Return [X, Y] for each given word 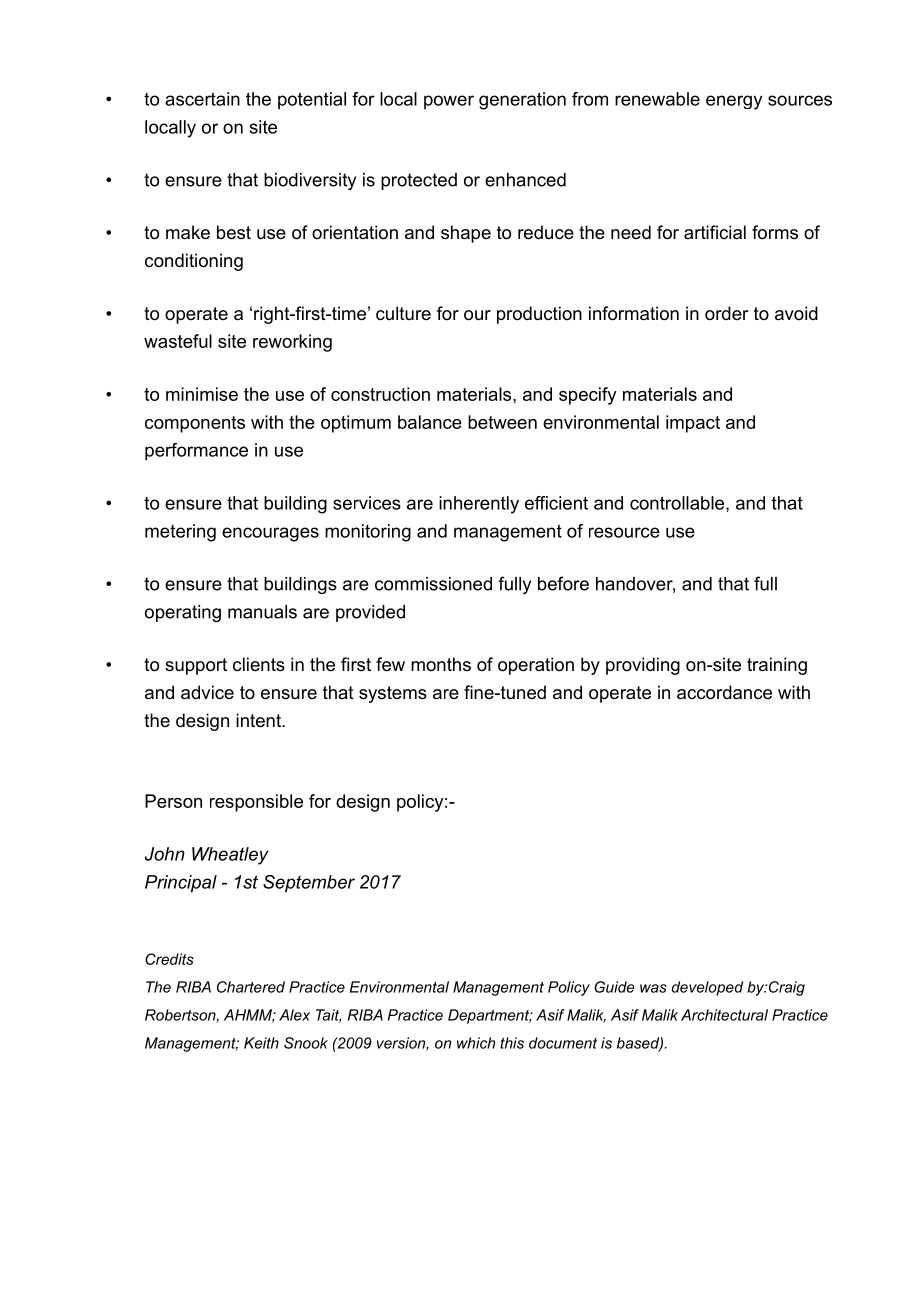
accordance [724, 692]
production [539, 315]
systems [393, 694]
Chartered [251, 987]
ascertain [202, 99]
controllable [678, 504]
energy [734, 102]
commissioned [433, 584]
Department [490, 1016]
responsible [256, 803]
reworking [292, 343]
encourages [270, 534]
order [726, 313]
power [449, 102]
